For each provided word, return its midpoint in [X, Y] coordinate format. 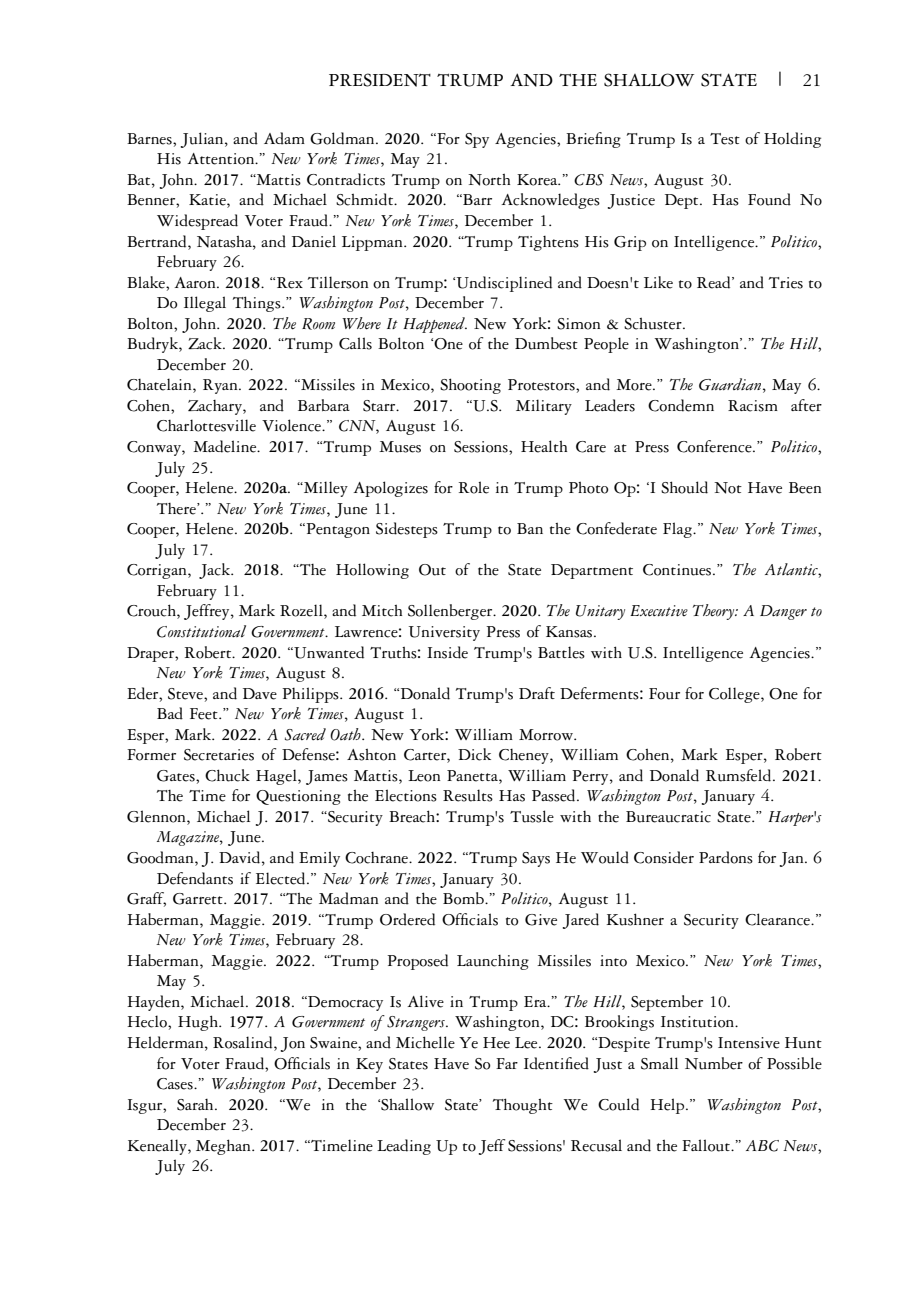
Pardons [726, 857]
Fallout [707, 1145]
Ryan [221, 386]
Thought [523, 1106]
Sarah [196, 1105]
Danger [783, 612]
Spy [477, 140]
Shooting [470, 386]
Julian [203, 140]
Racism [753, 406]
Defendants [195, 878]
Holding [792, 140]
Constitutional [201, 631]
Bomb [464, 898]
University [444, 633]
